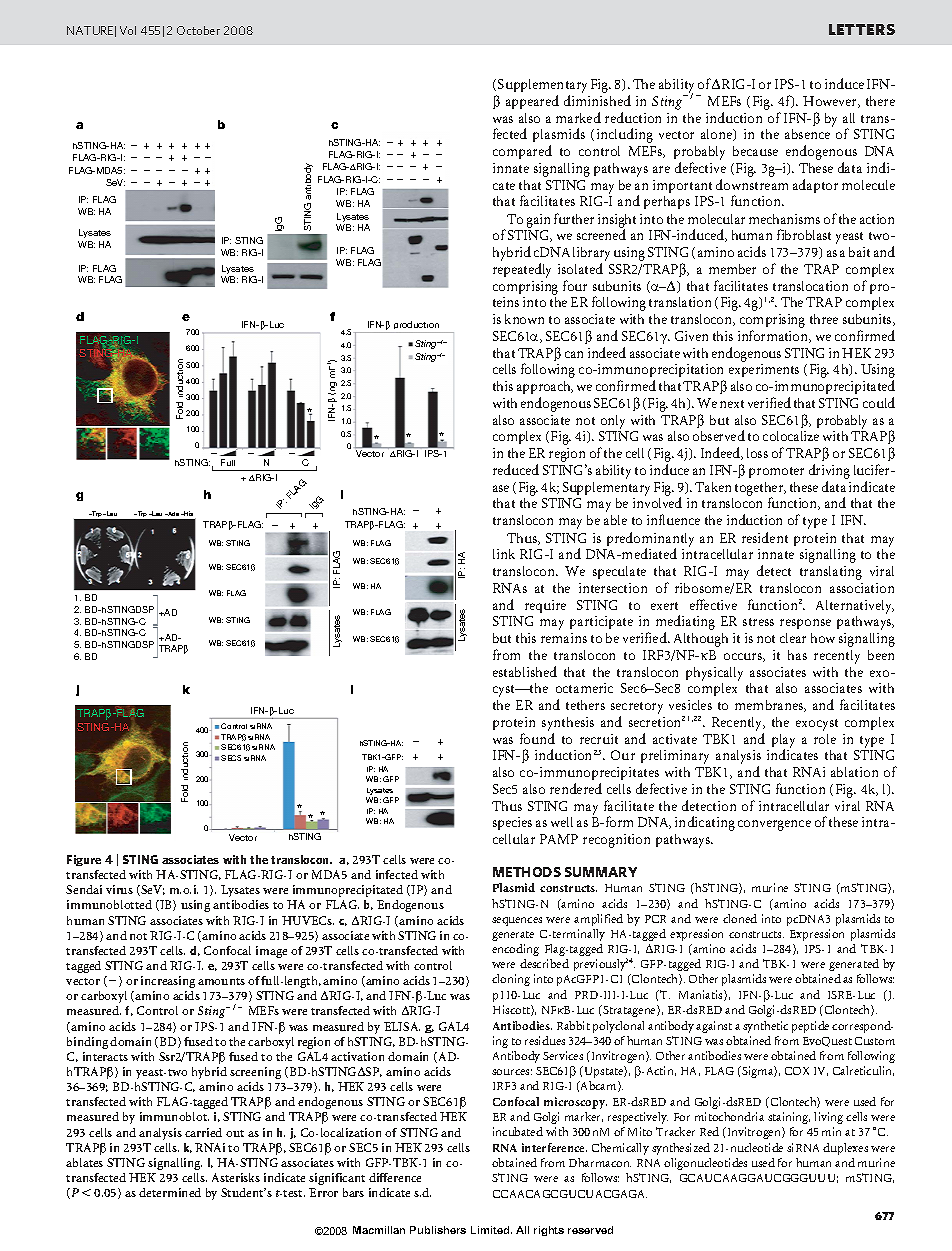 This screenshot has height=1251, width=952. What do you see at coordinates (831, 102) in the screenshot?
I see `However` at bounding box center [831, 102].
